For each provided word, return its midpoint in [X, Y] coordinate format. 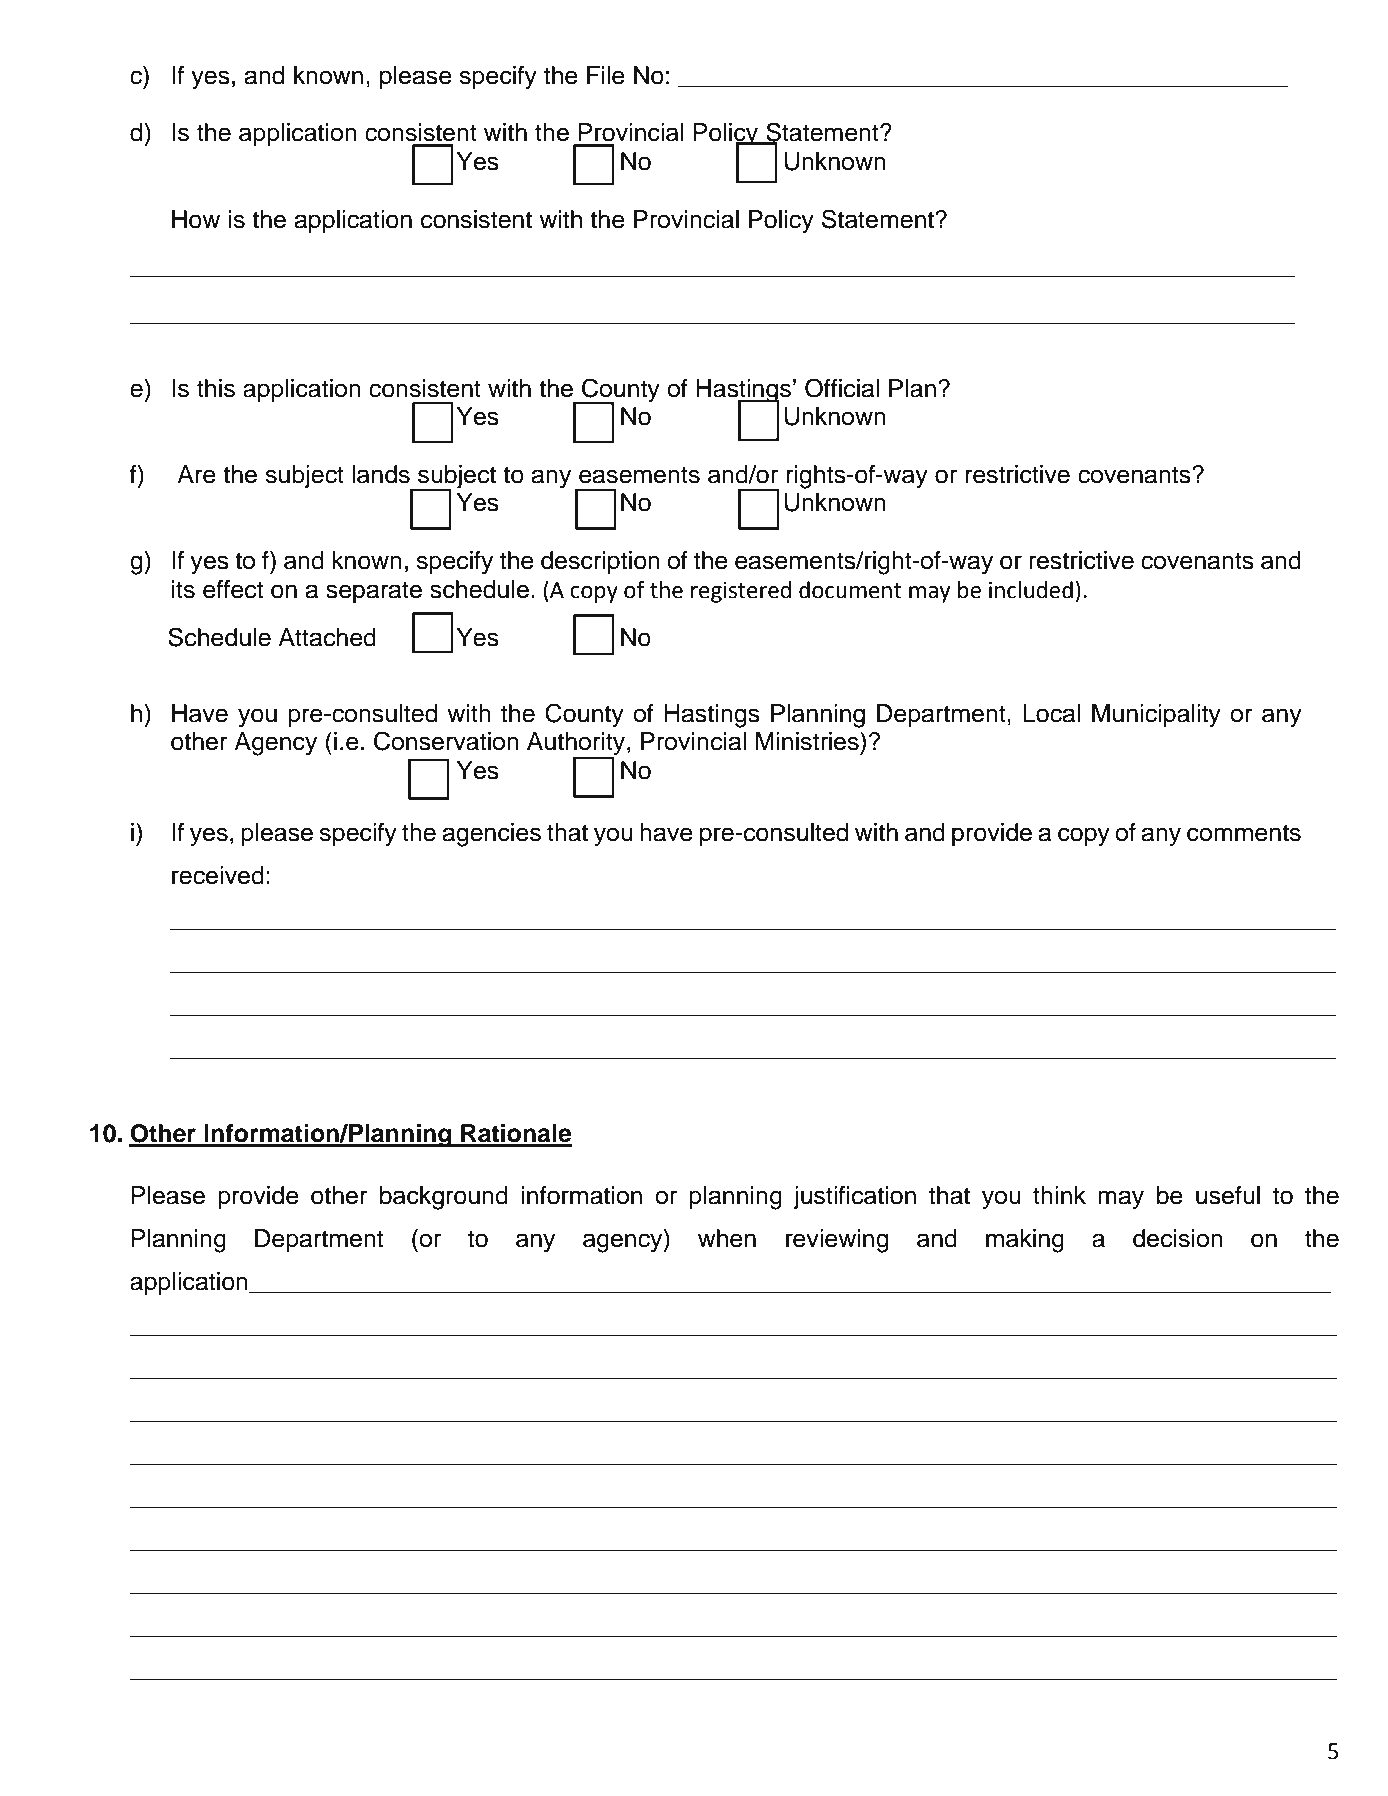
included [1031, 590]
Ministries [808, 741]
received [218, 875]
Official [842, 388]
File [606, 75]
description [600, 562]
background [444, 1198]
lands [381, 474]
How [196, 219]
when [727, 1238]
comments [1244, 833]
